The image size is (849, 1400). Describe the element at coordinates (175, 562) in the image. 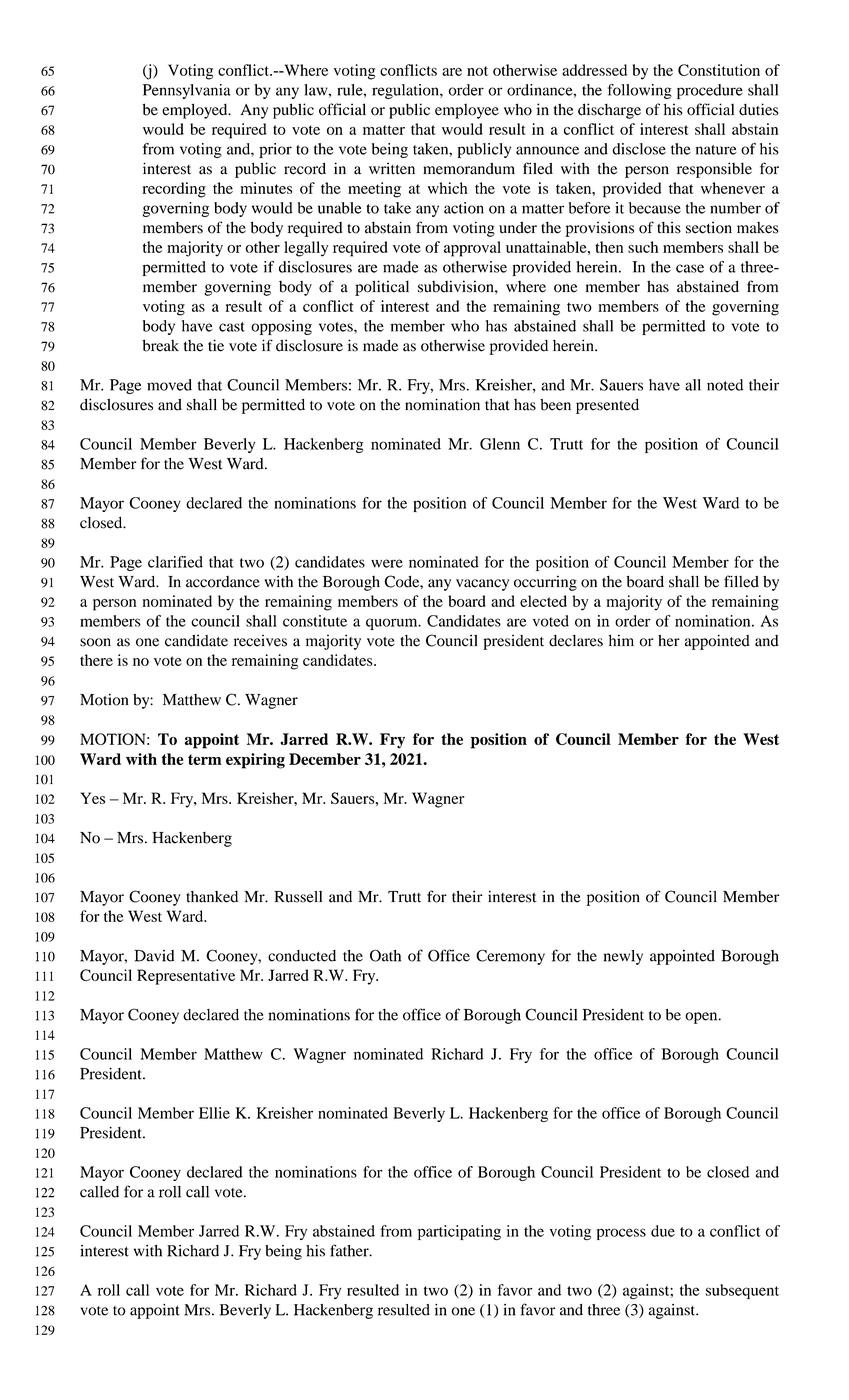

I see `clarified` at that location.
